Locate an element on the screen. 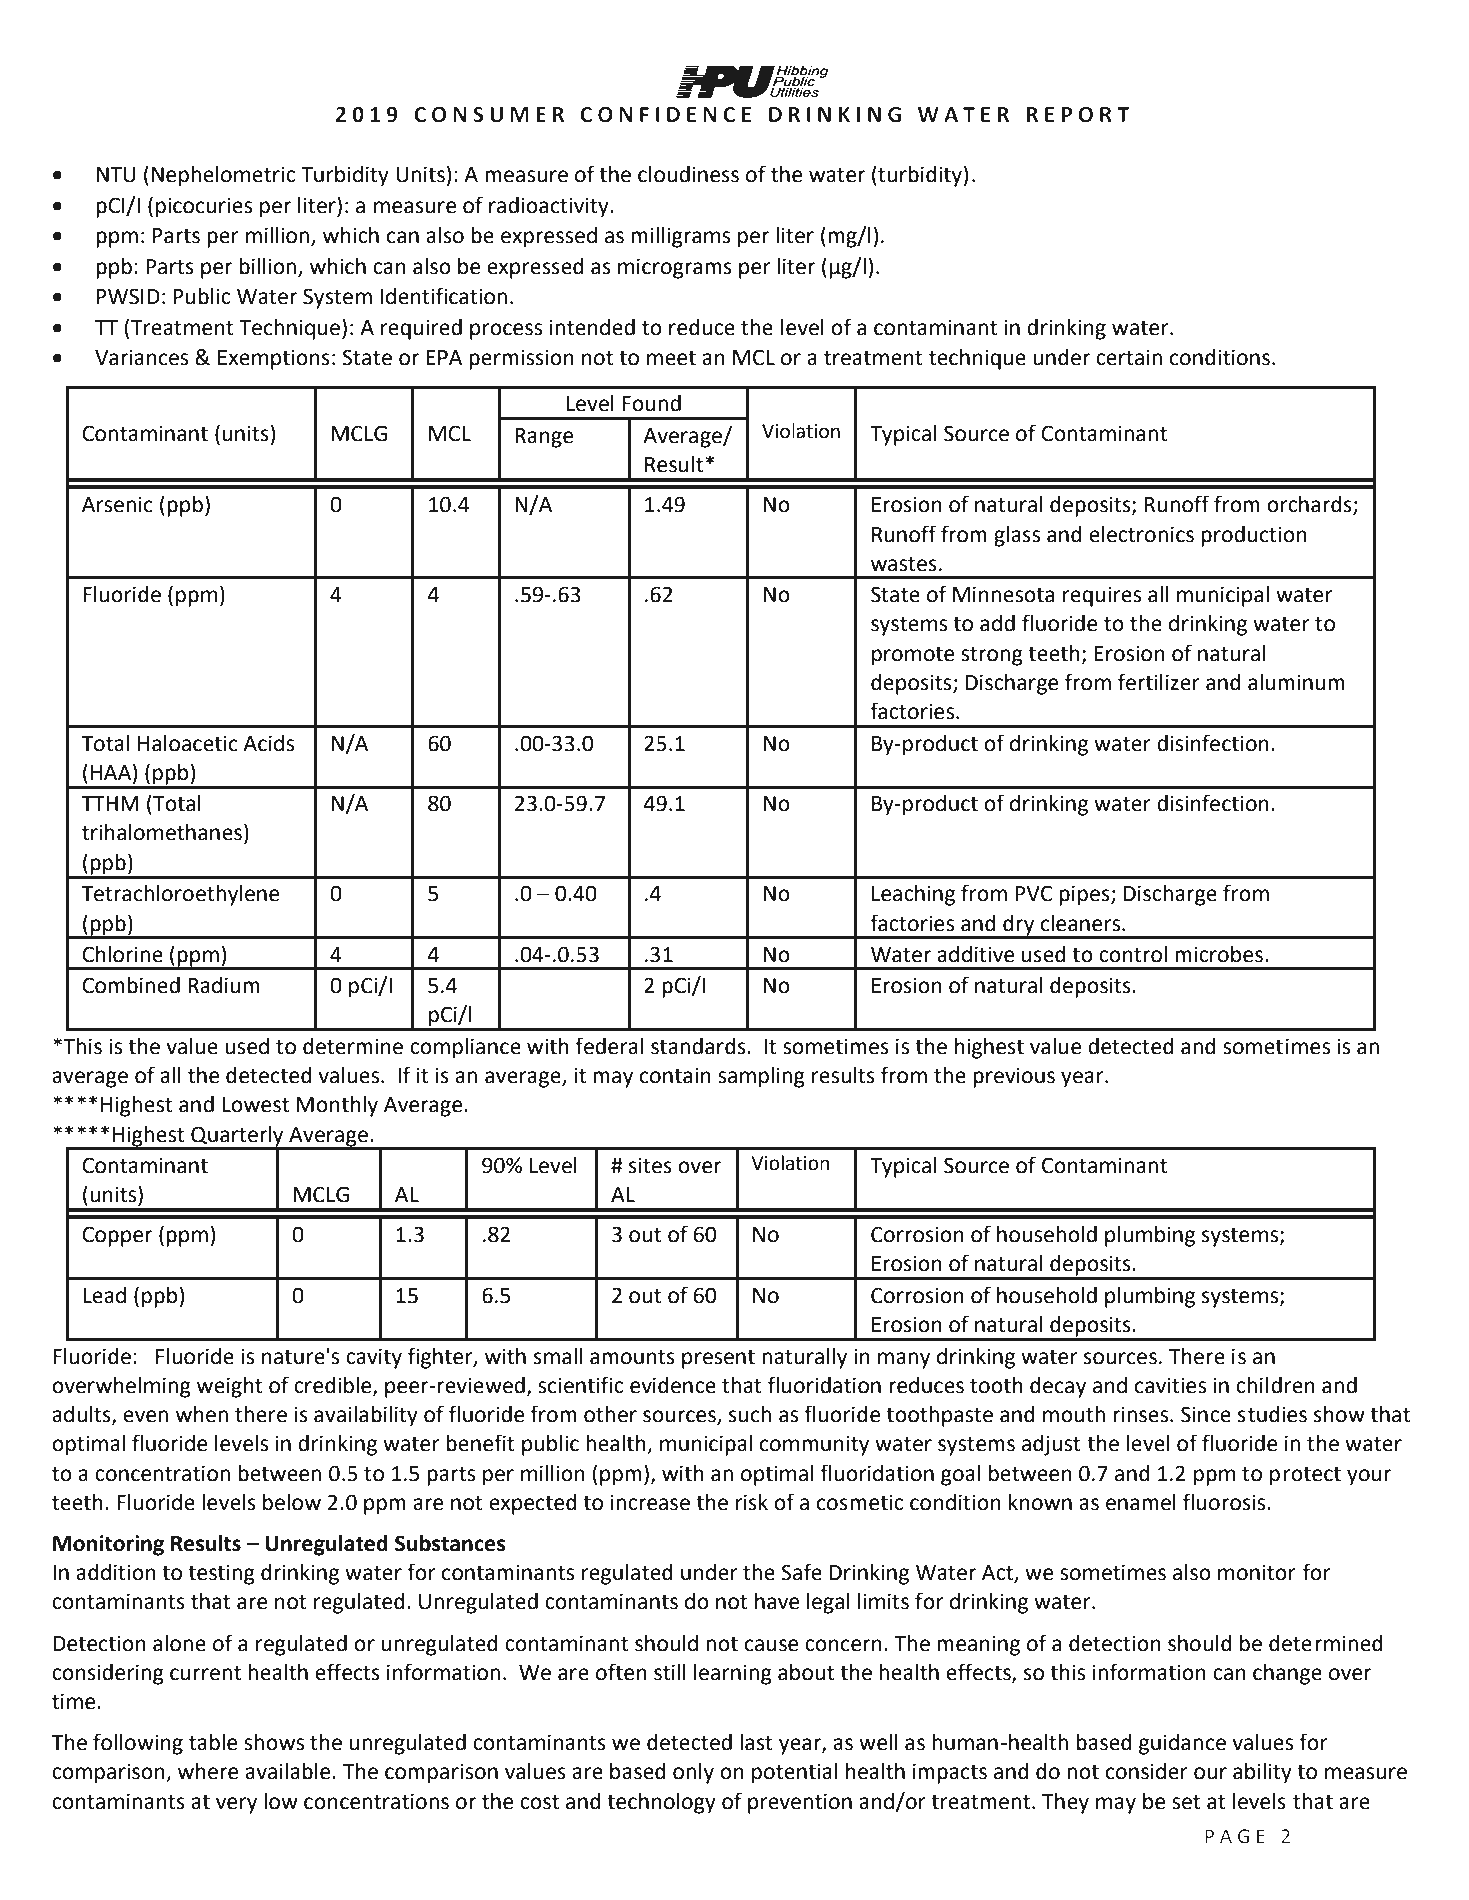 This screenshot has width=1469, height=1900. cavities is located at coordinates (1170, 1385).
